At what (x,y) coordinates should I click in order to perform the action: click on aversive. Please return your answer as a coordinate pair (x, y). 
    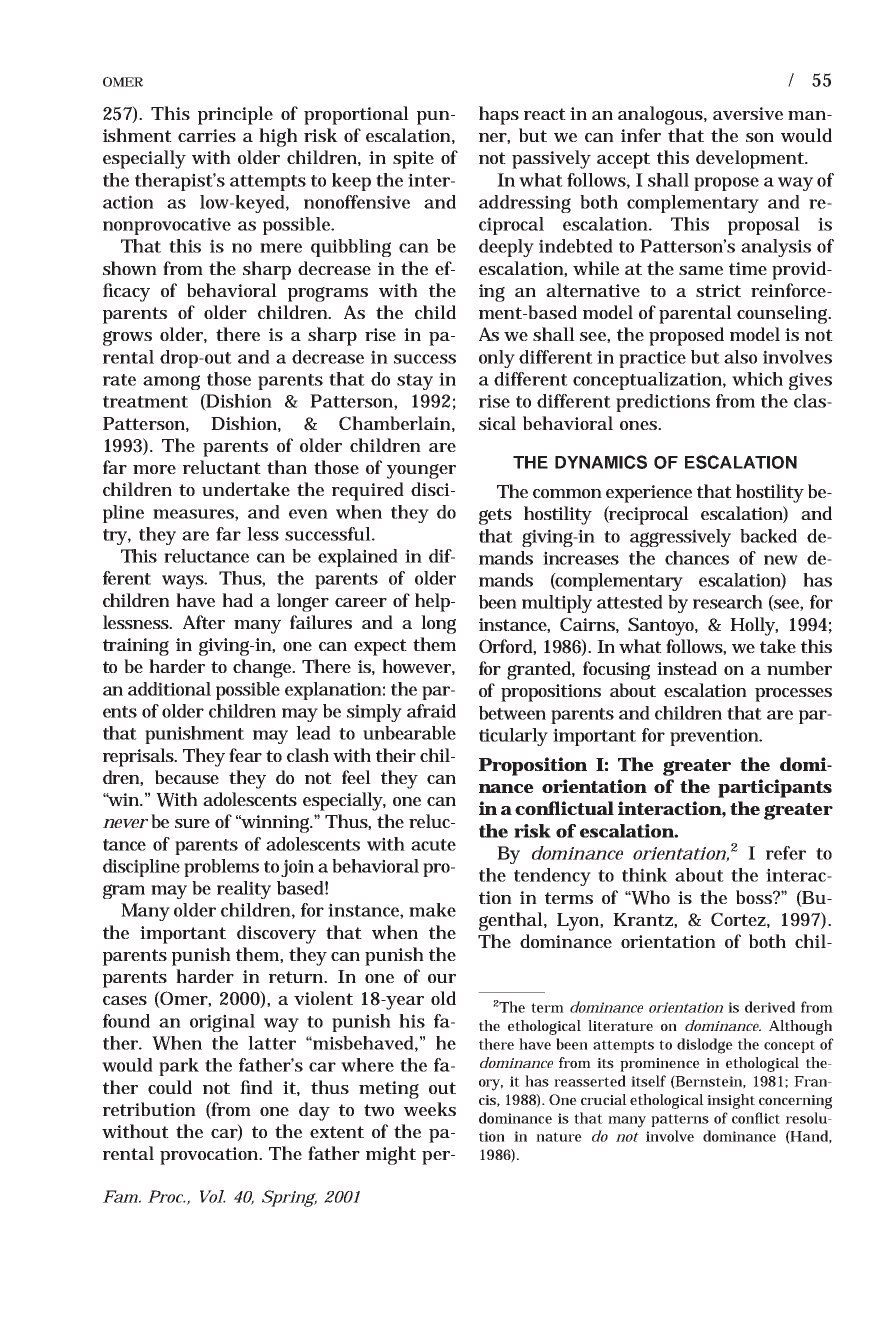
    Looking at the image, I should click on (748, 113).
